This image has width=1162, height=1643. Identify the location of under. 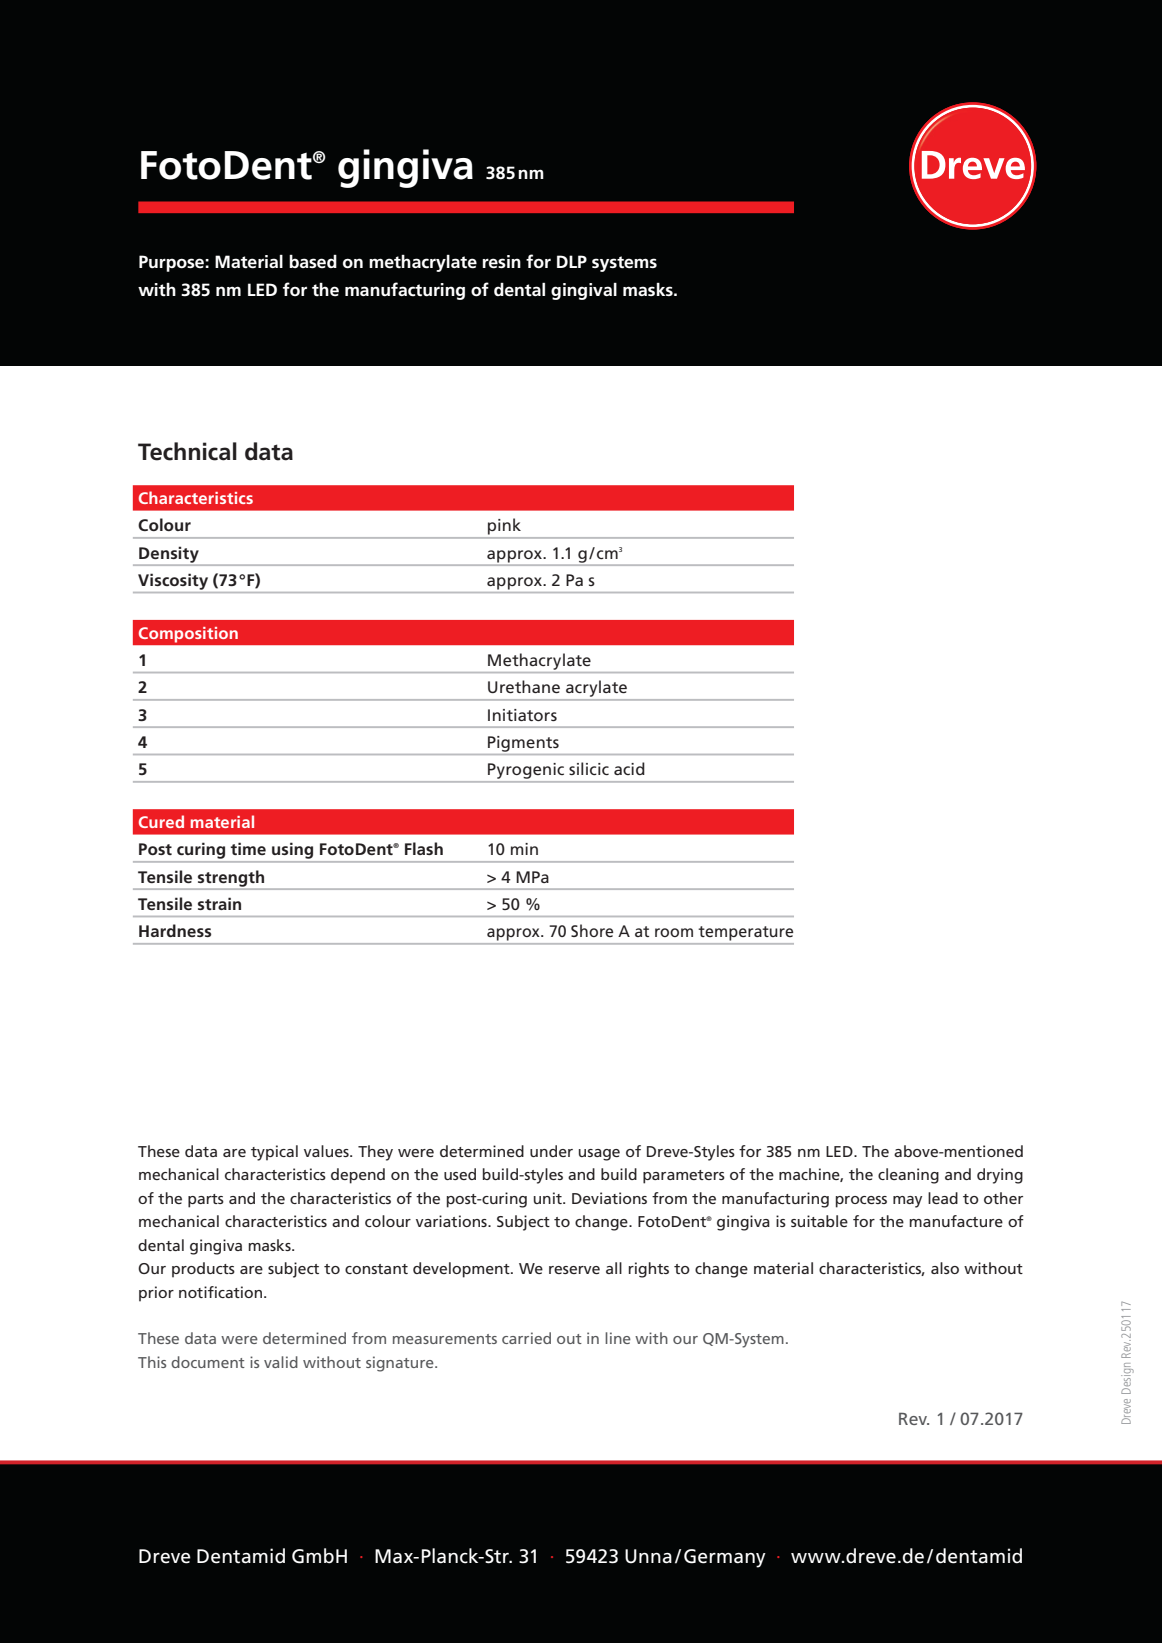
(551, 1151).
